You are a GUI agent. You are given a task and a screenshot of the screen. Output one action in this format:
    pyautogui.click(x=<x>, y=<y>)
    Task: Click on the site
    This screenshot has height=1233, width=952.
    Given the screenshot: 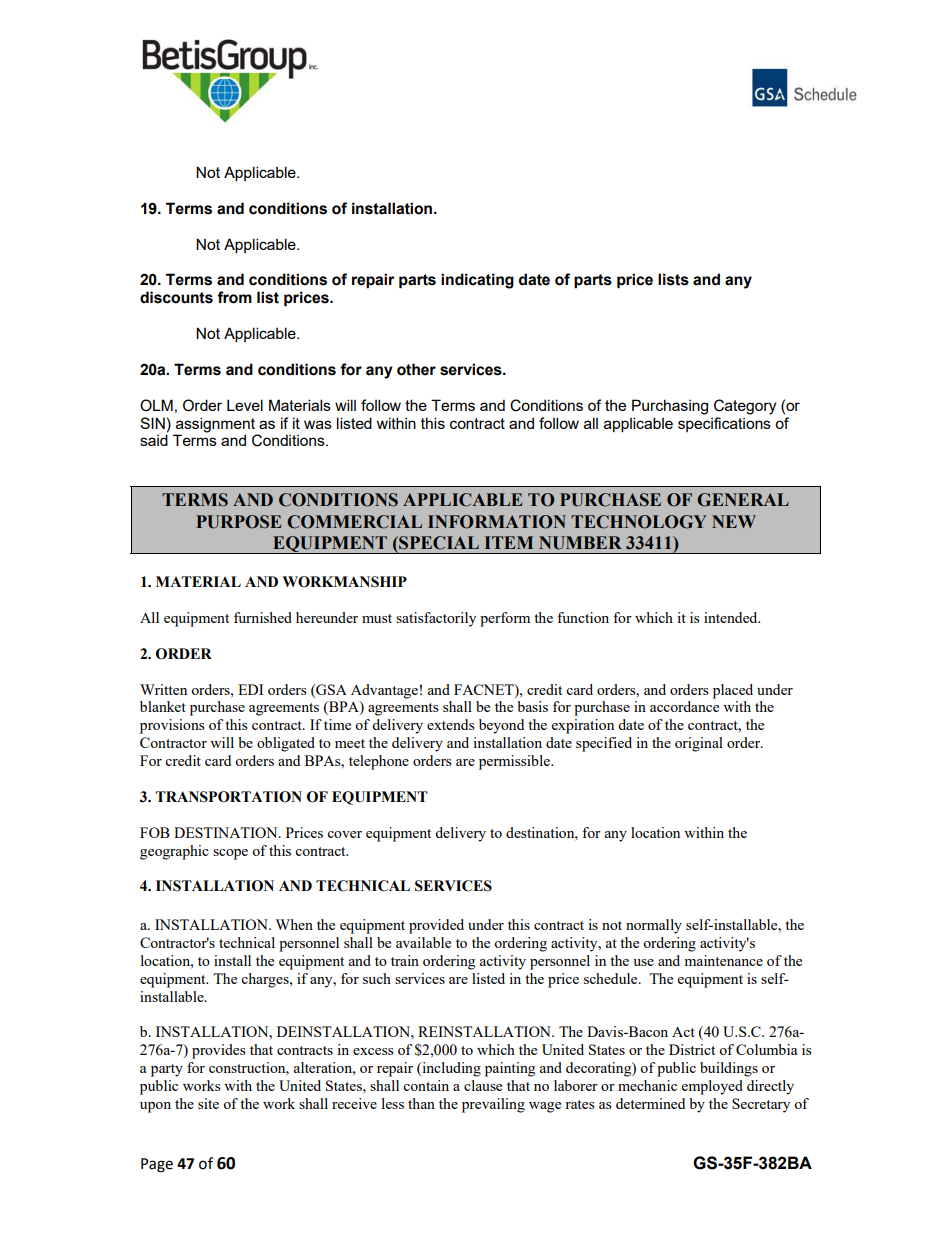 What is the action you would take?
    pyautogui.click(x=208, y=1103)
